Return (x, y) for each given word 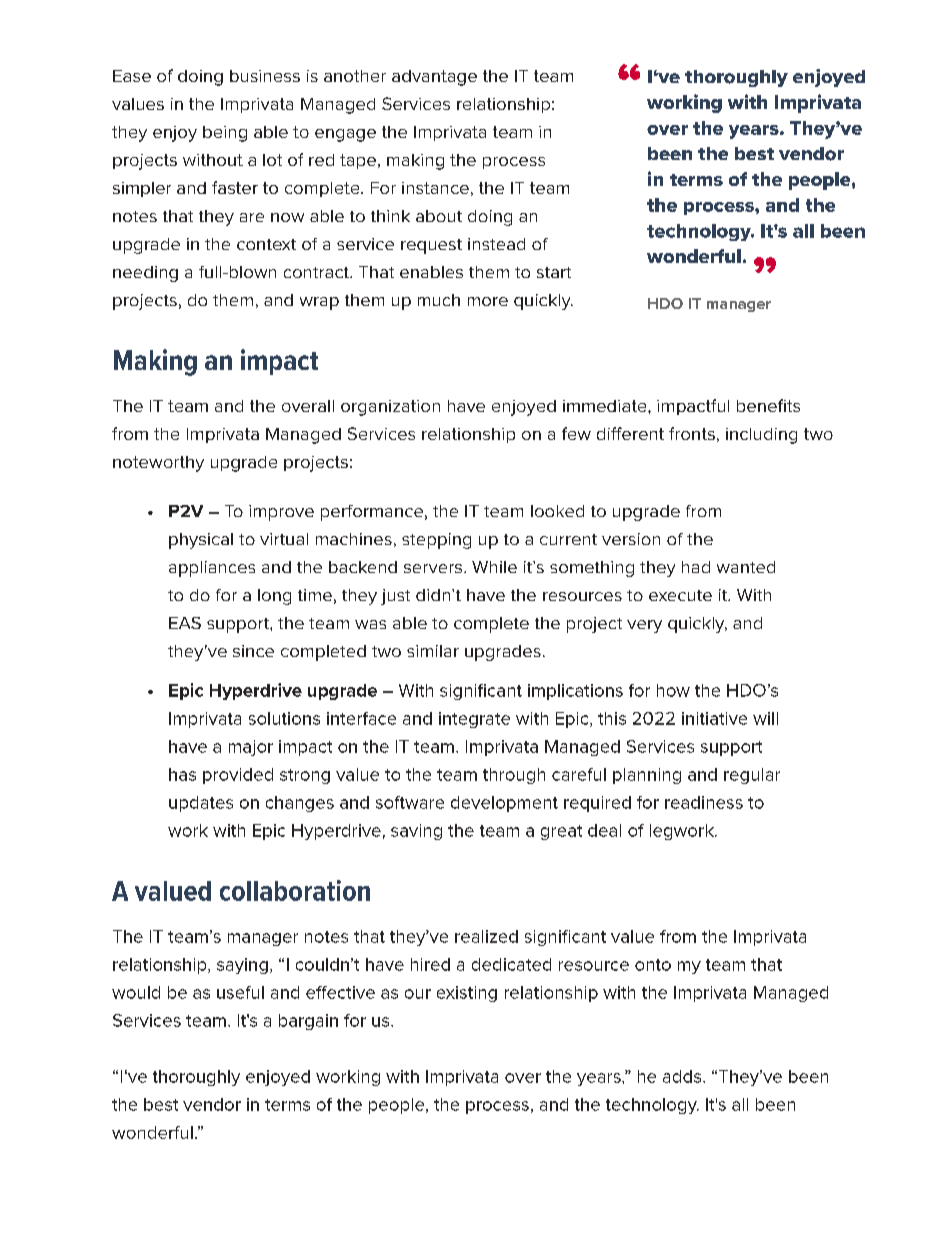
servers (434, 568)
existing (467, 994)
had (696, 567)
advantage (434, 78)
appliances (212, 569)
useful (240, 992)
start (554, 272)
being (225, 134)
